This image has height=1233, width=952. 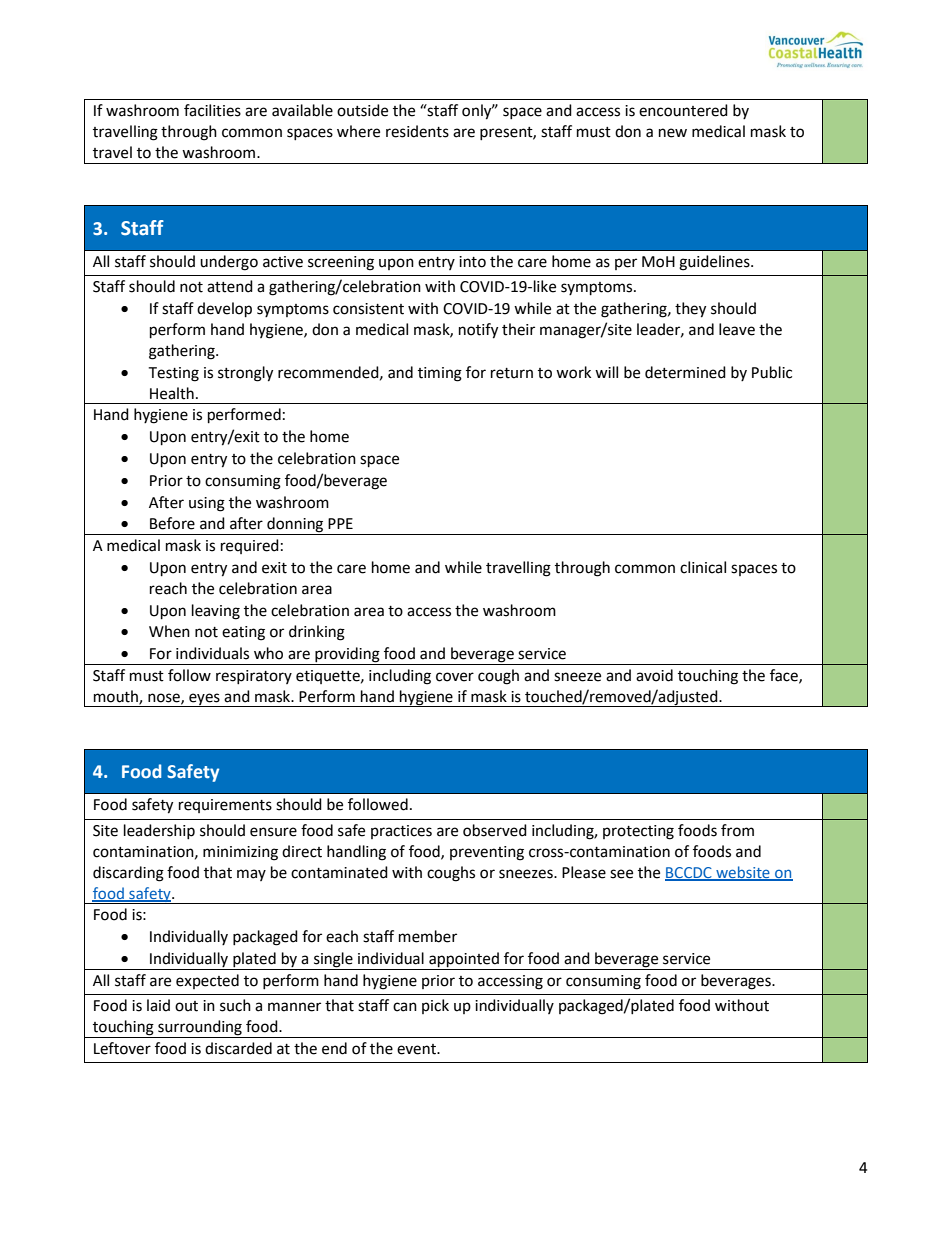 What do you see at coordinates (417, 131) in the image?
I see `residents` at bounding box center [417, 131].
